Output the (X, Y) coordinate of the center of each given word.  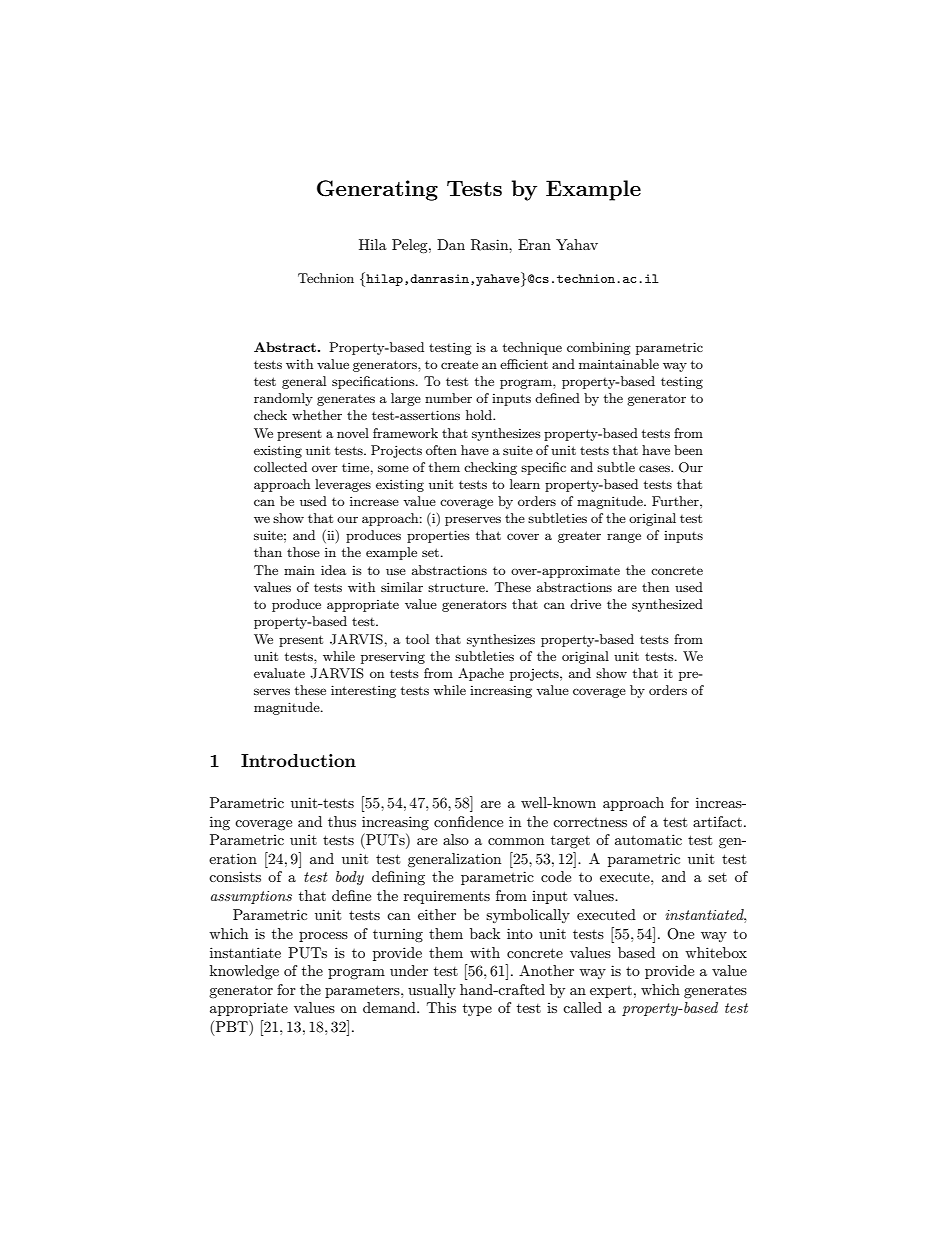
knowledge (244, 972)
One (680, 934)
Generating (377, 190)
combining (599, 348)
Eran (534, 244)
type (477, 1010)
